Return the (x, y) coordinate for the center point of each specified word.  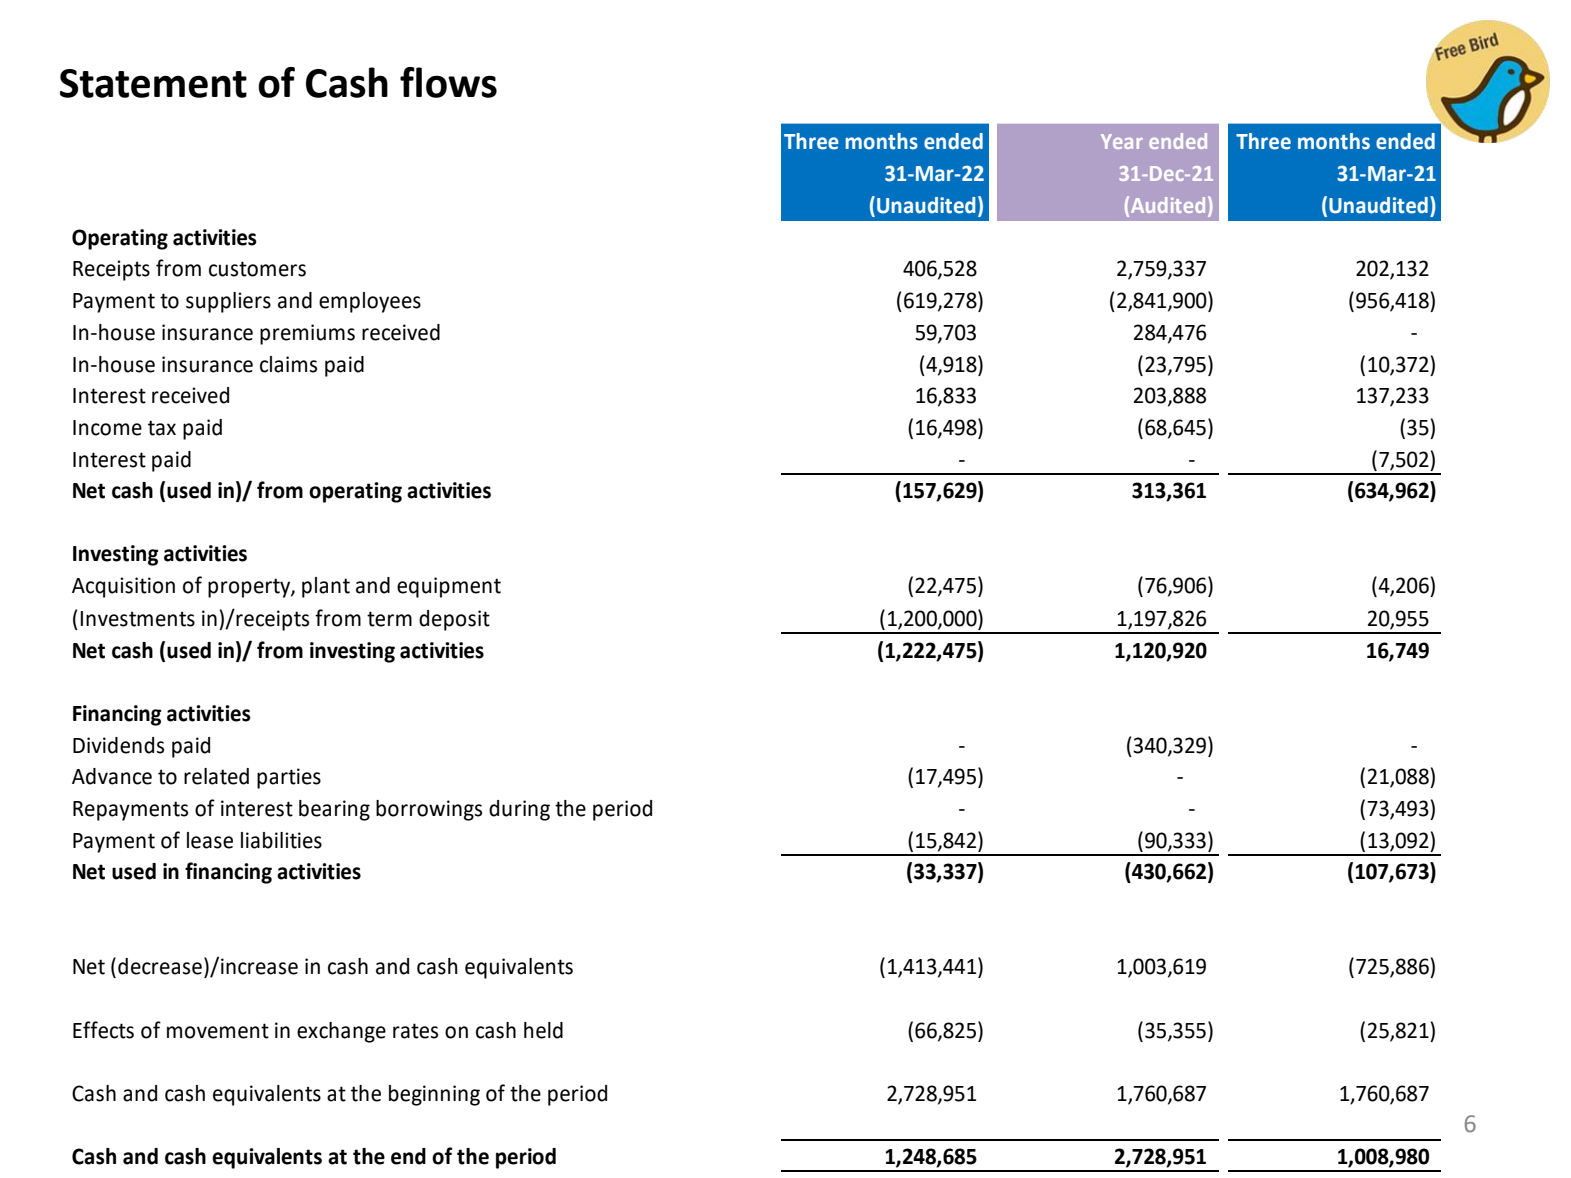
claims (288, 364)
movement (218, 1031)
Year (1122, 141)
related (216, 776)
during (519, 810)
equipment (449, 587)
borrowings (429, 810)
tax (162, 428)
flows (448, 82)
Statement (153, 83)
